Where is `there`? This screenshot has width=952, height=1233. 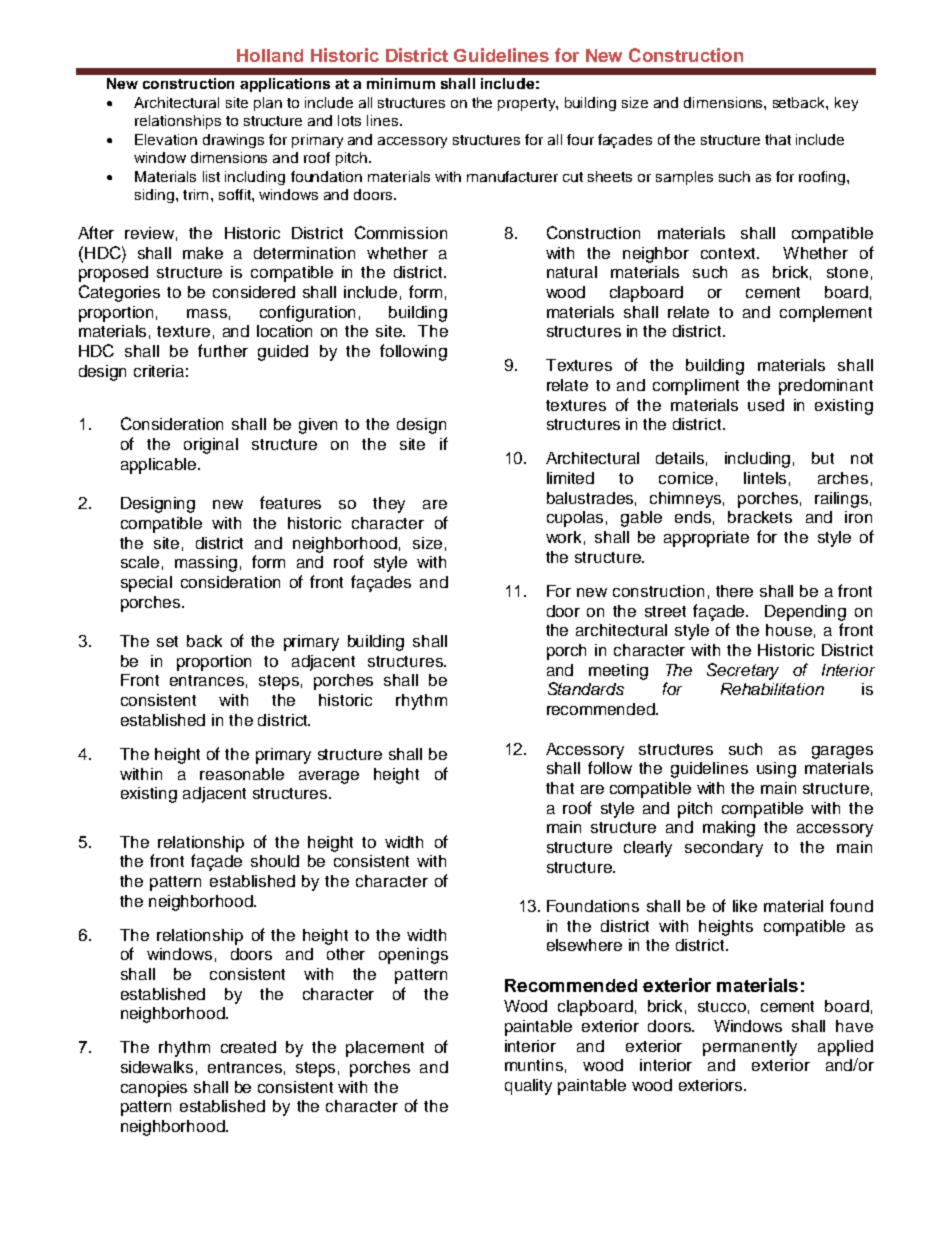 there is located at coordinates (734, 591).
